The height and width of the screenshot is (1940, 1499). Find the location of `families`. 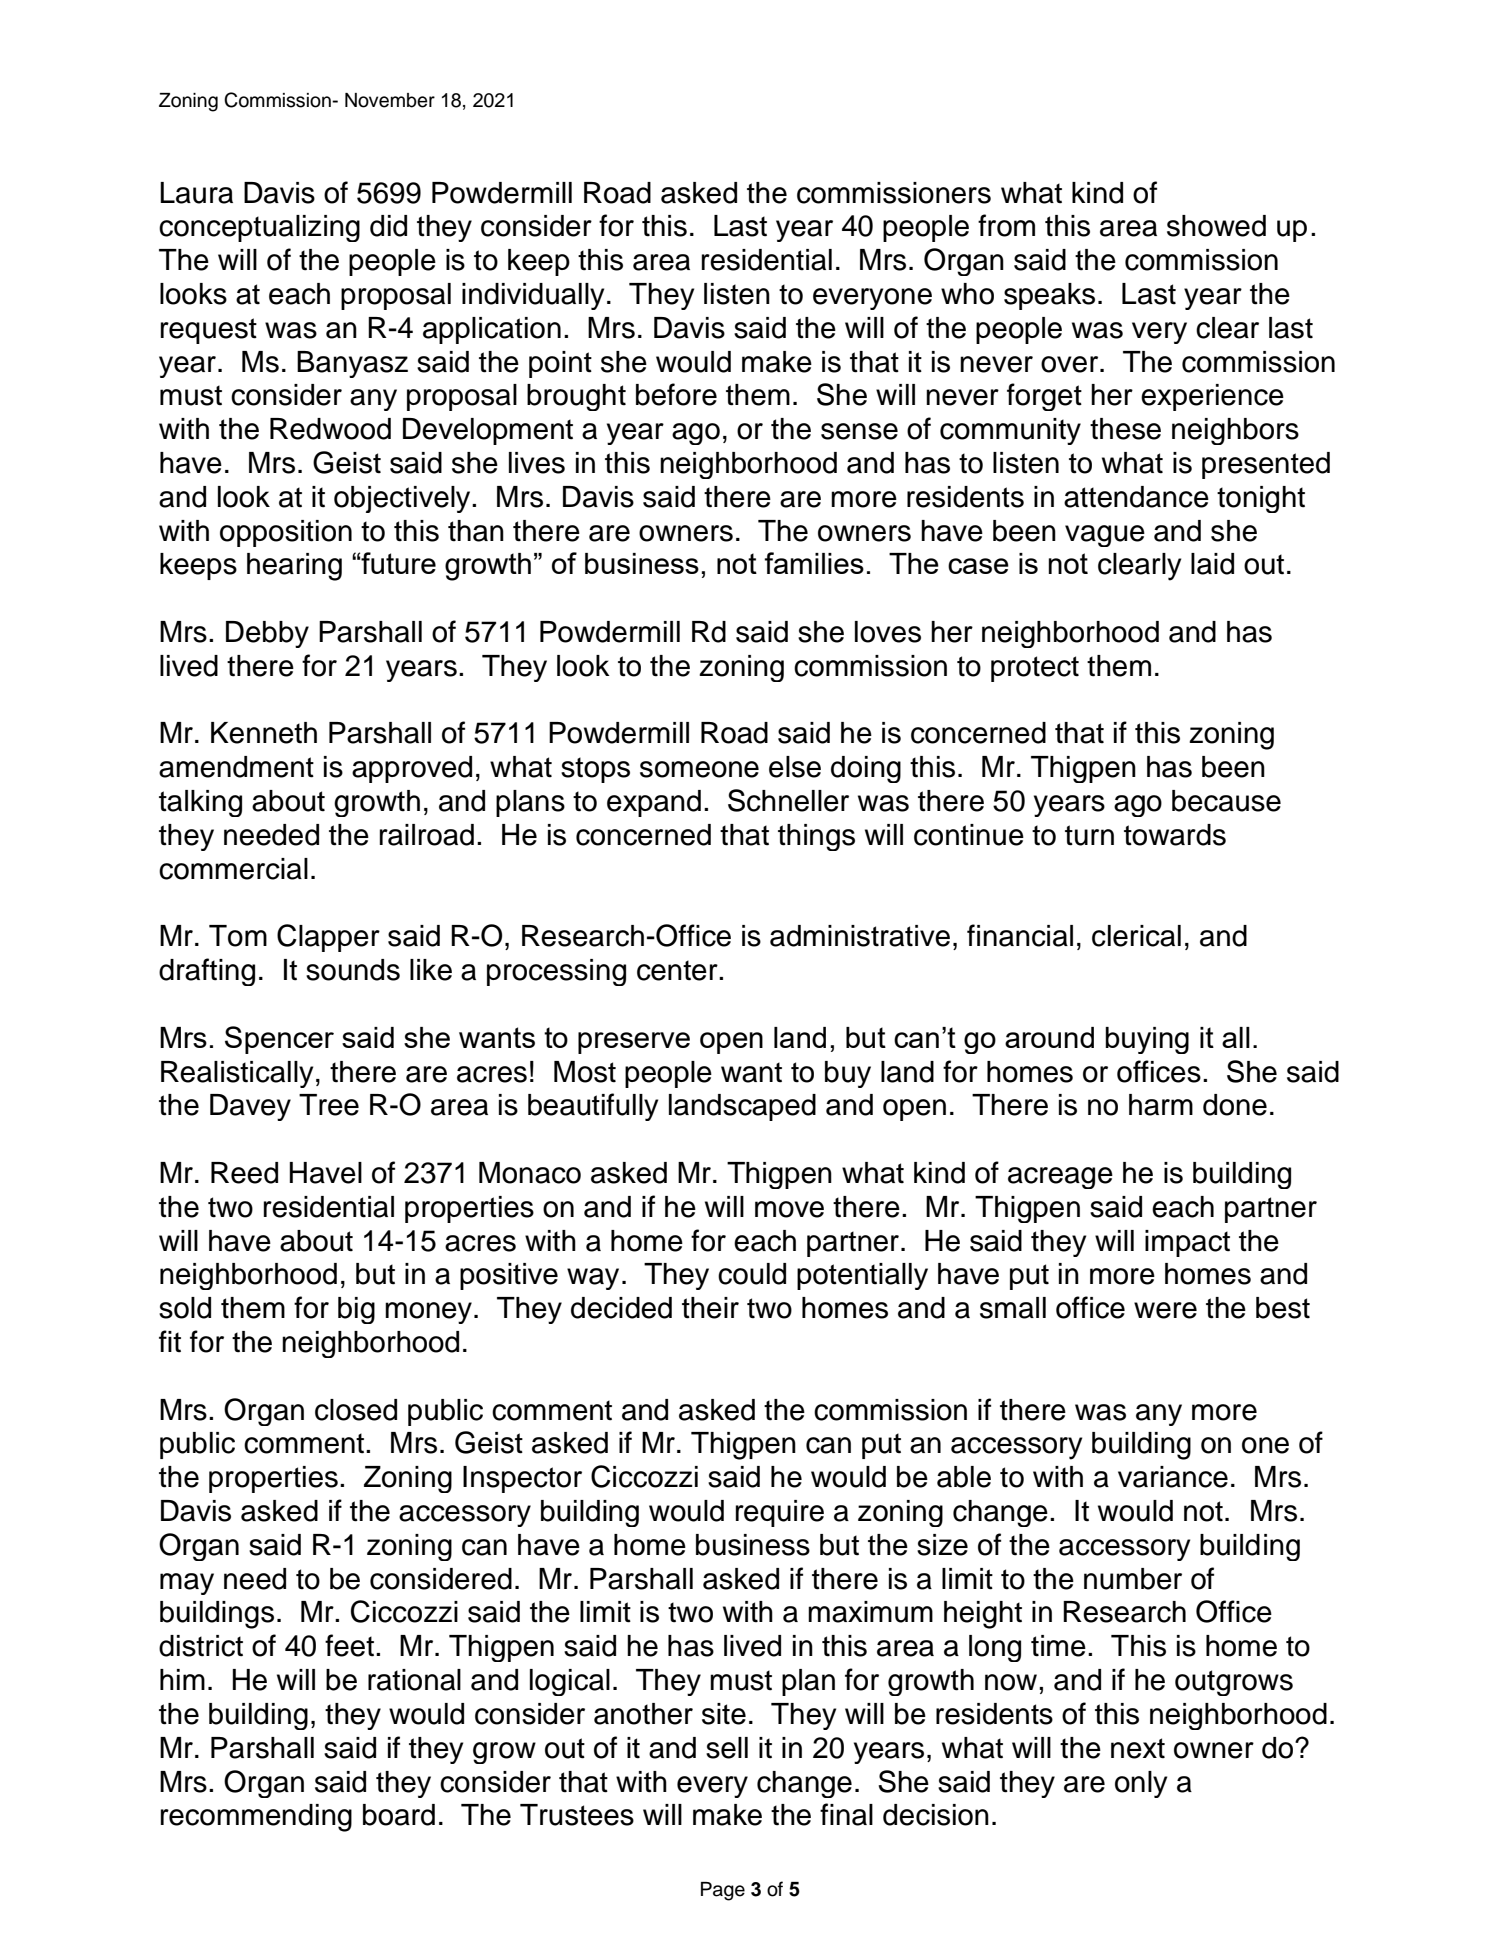

families is located at coordinates (814, 563).
